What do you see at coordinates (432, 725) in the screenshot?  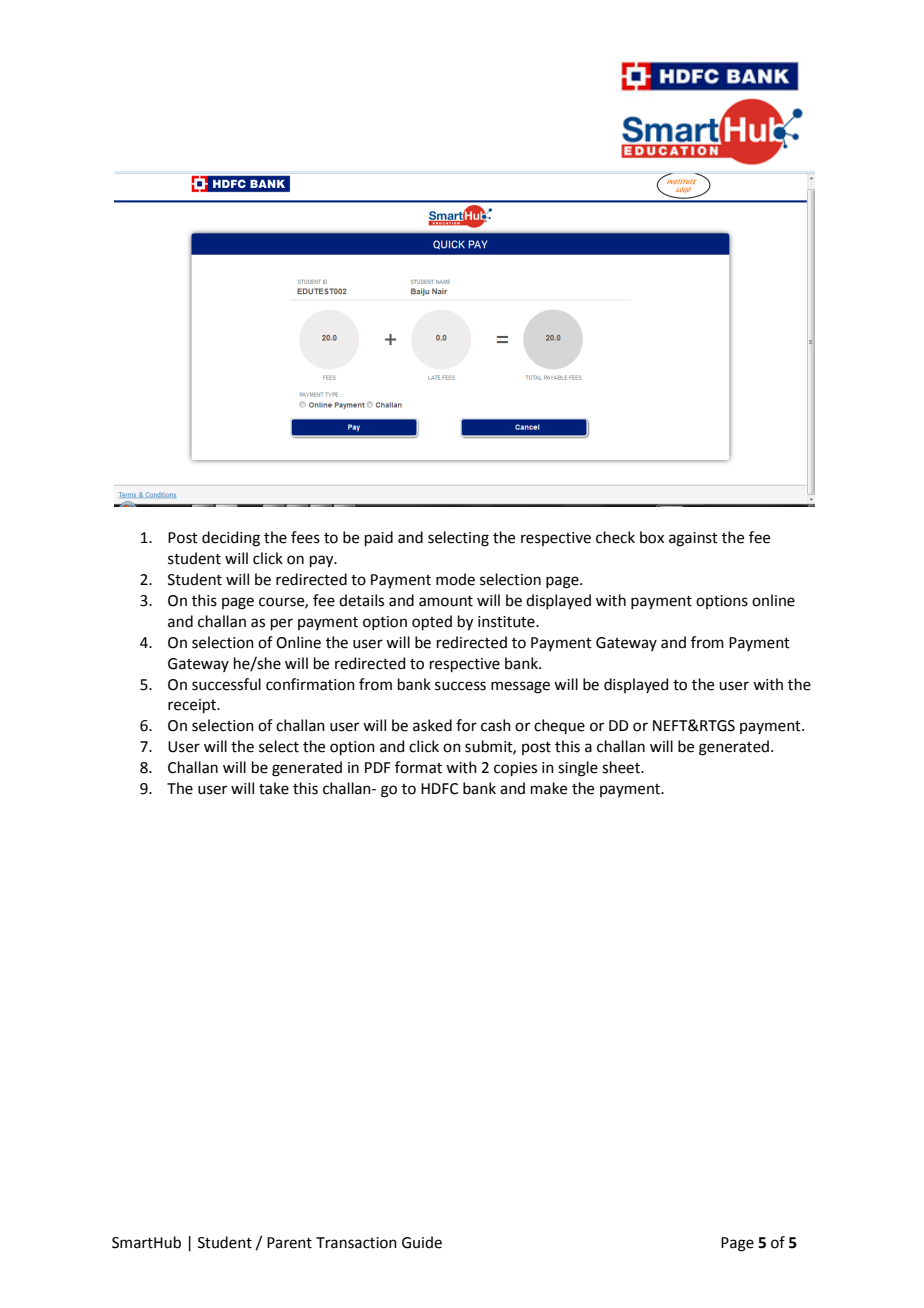 I see `asked` at bounding box center [432, 725].
